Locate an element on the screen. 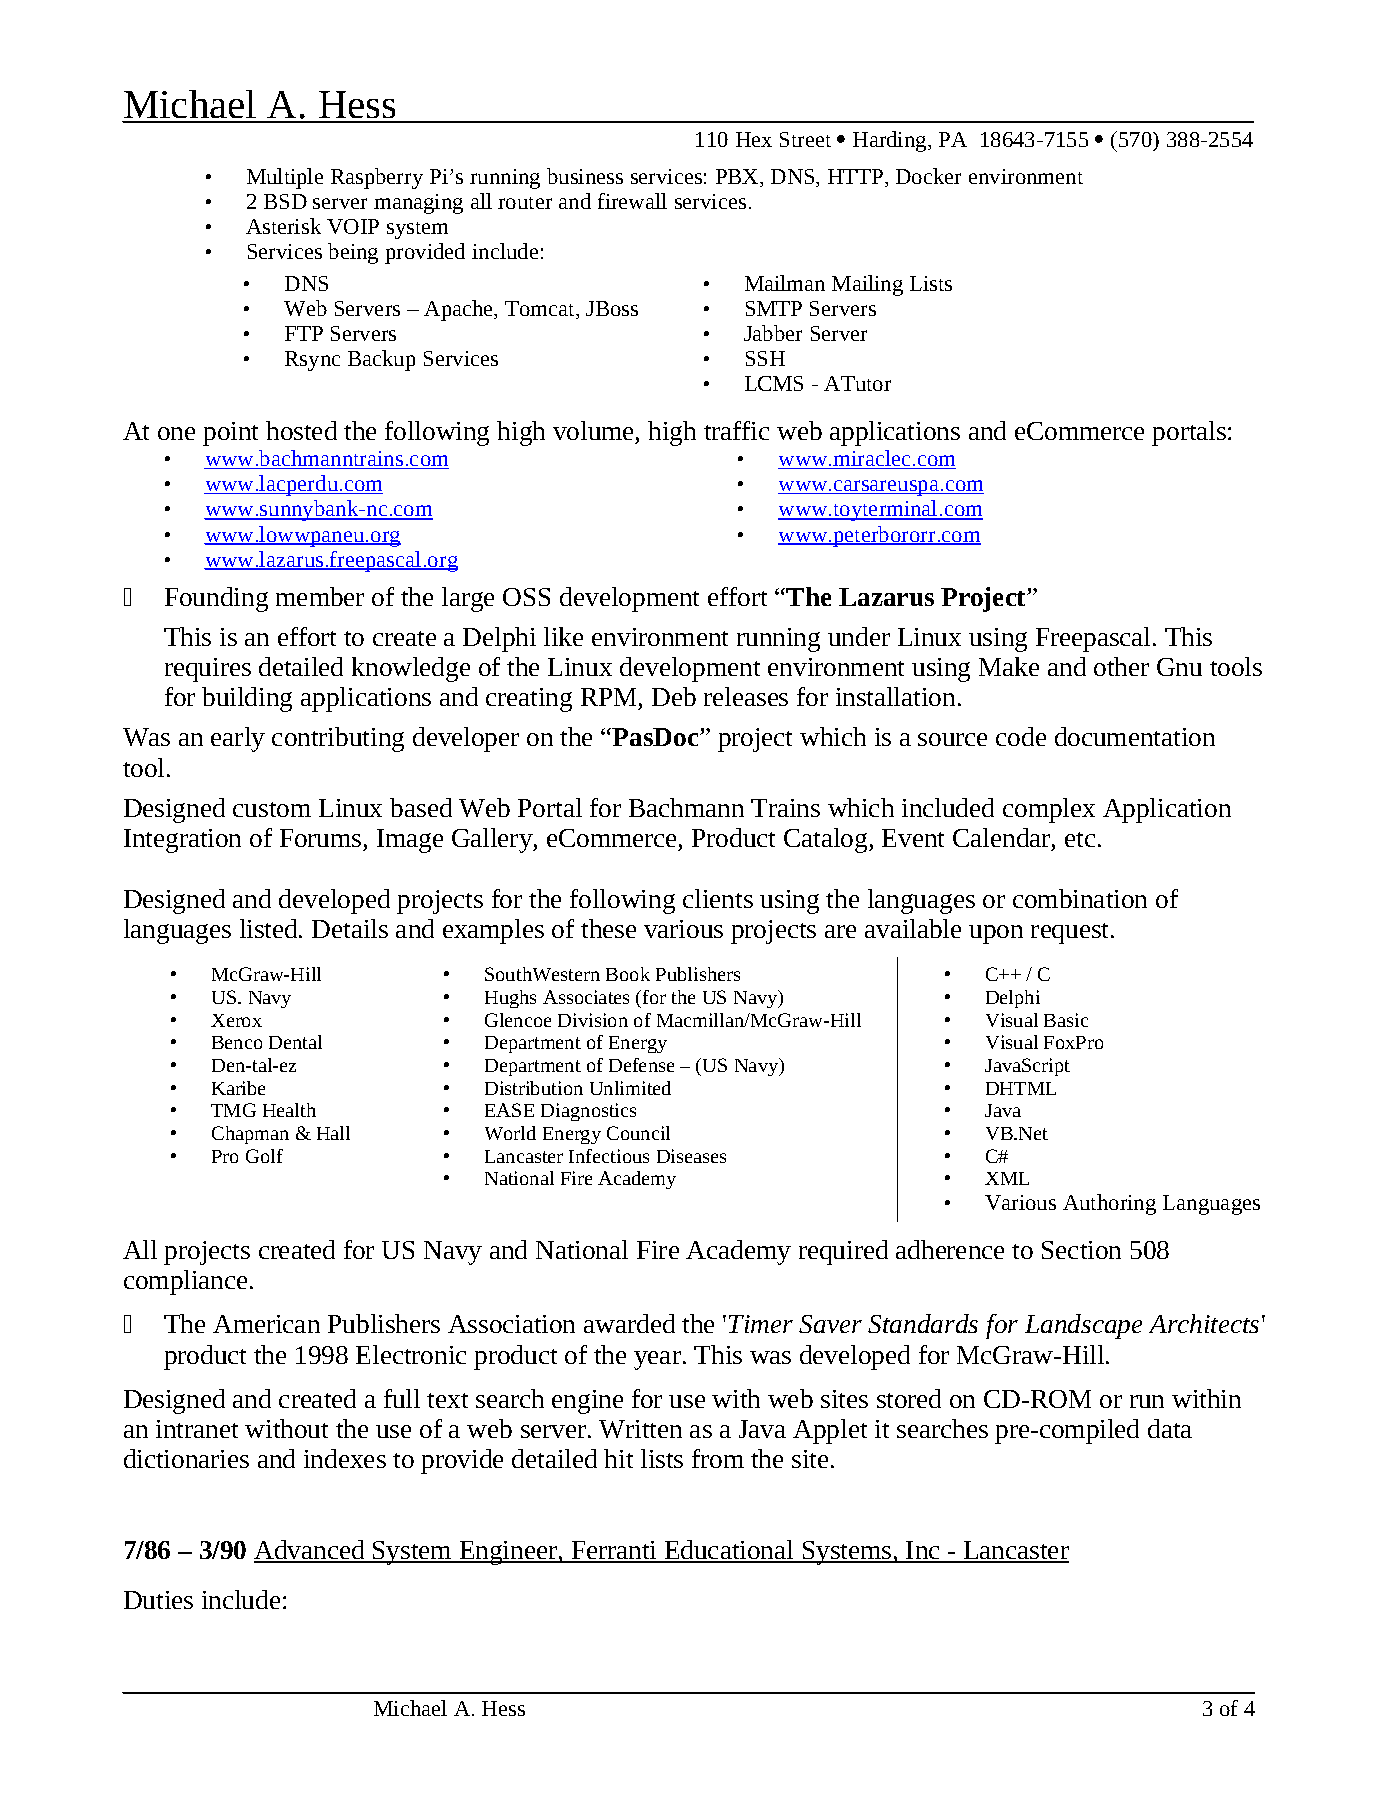  combination is located at coordinates (1080, 898).
